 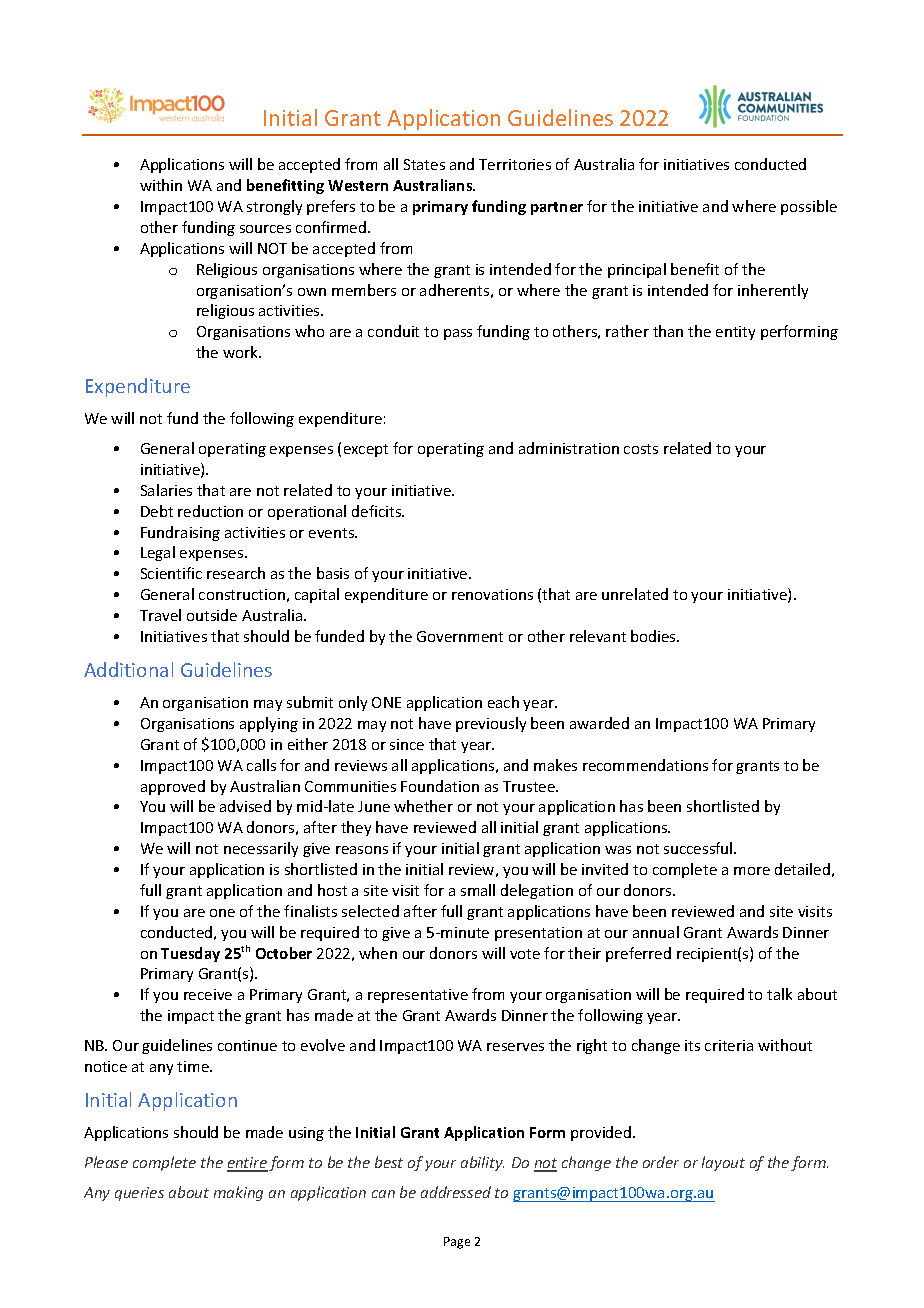 What do you see at coordinates (478, 890) in the image?
I see `small` at bounding box center [478, 890].
